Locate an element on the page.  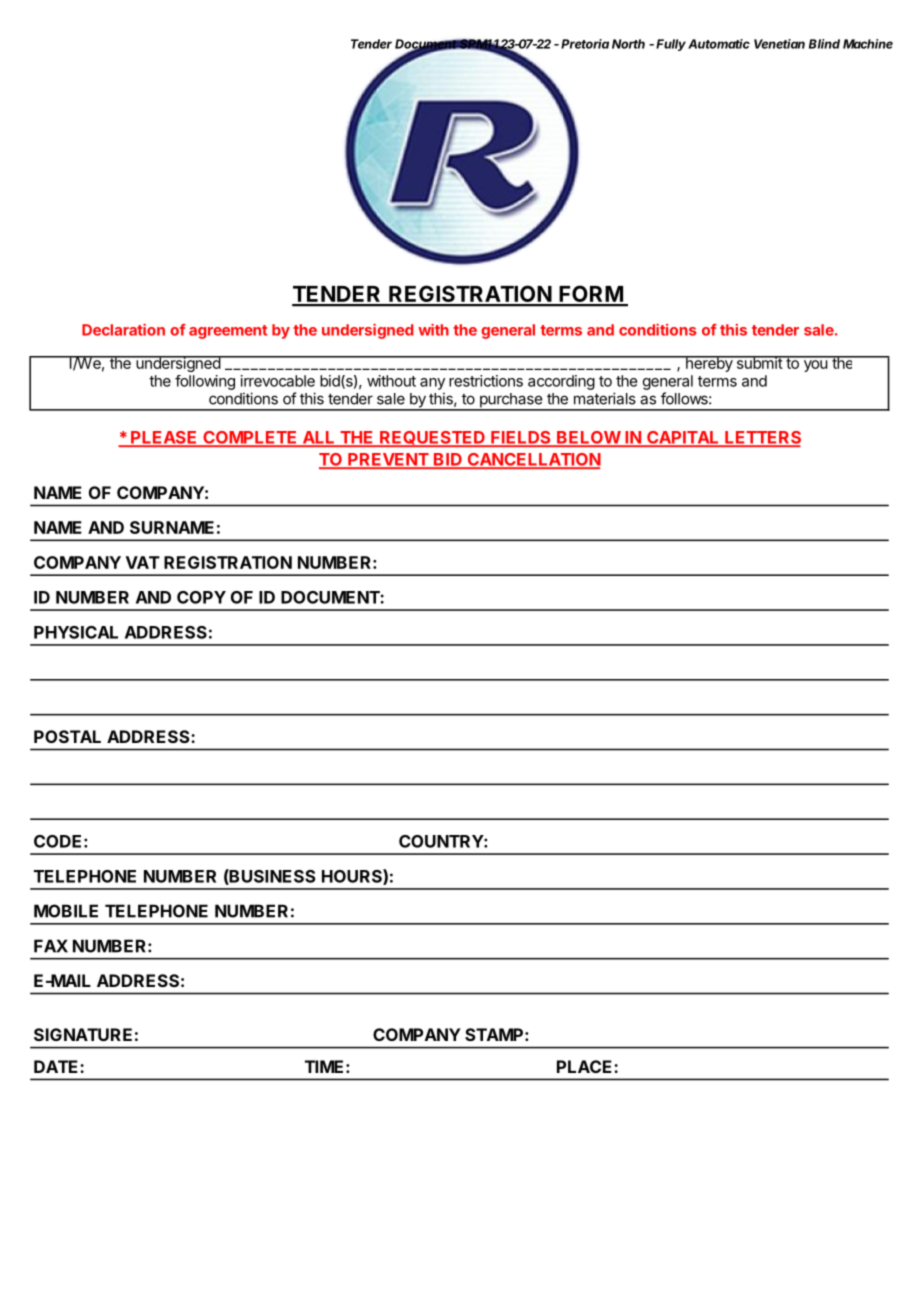
submit is located at coordinates (759, 362).
